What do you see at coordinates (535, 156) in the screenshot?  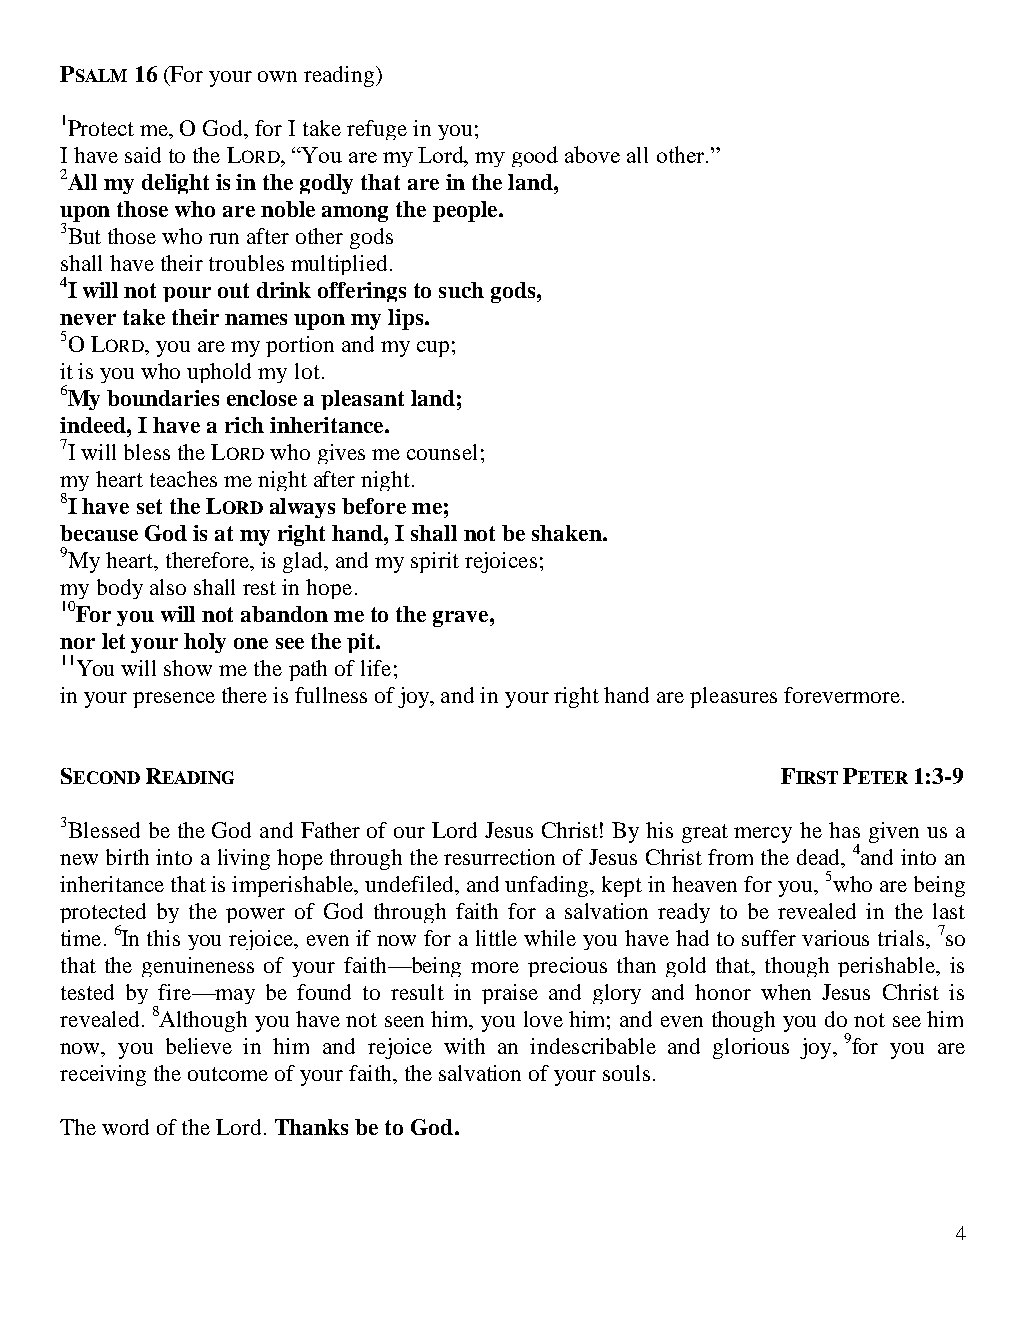 I see `good` at bounding box center [535, 156].
